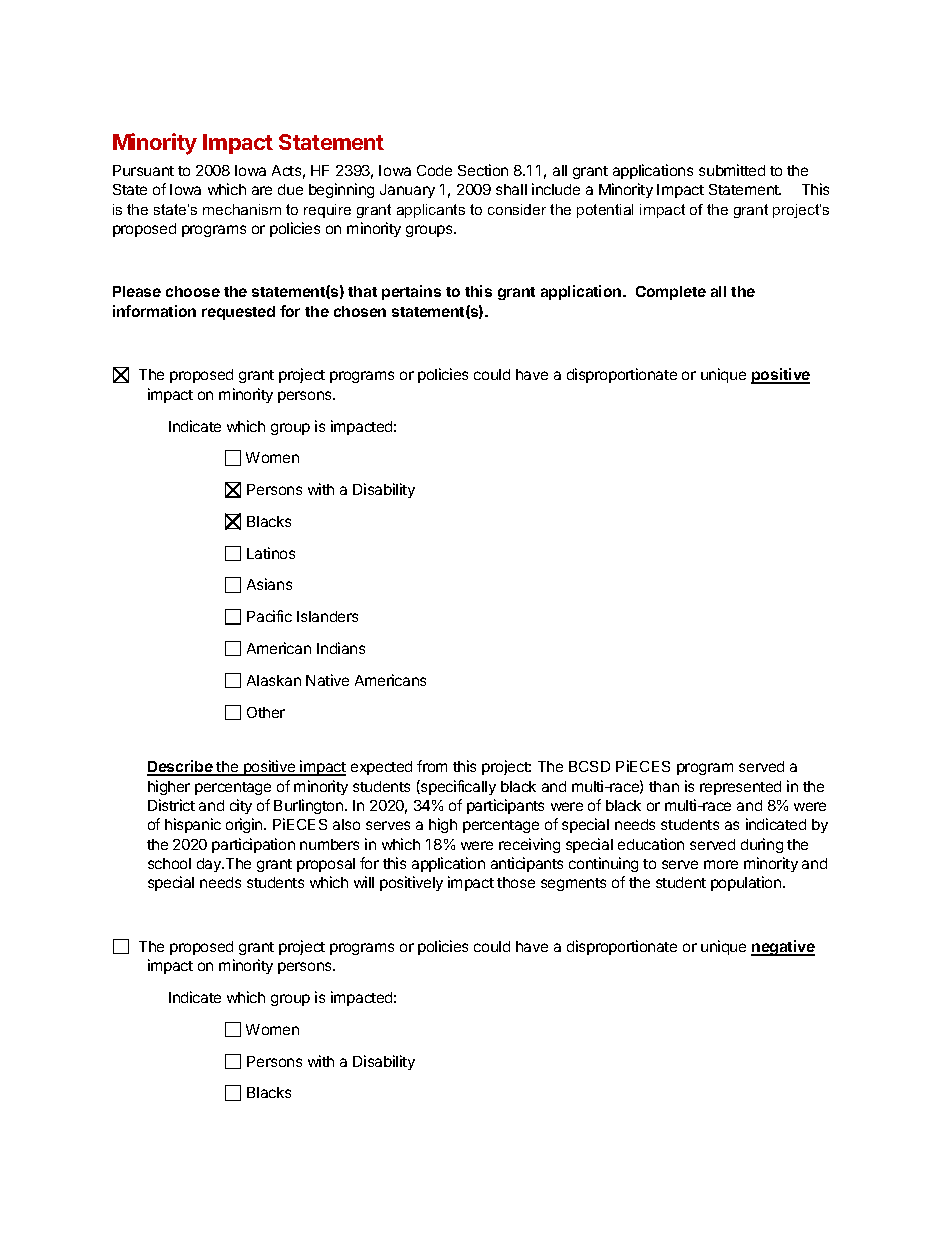 Image resolution: width=952 pixels, height=1233 pixels. I want to click on represented, so click(740, 788).
